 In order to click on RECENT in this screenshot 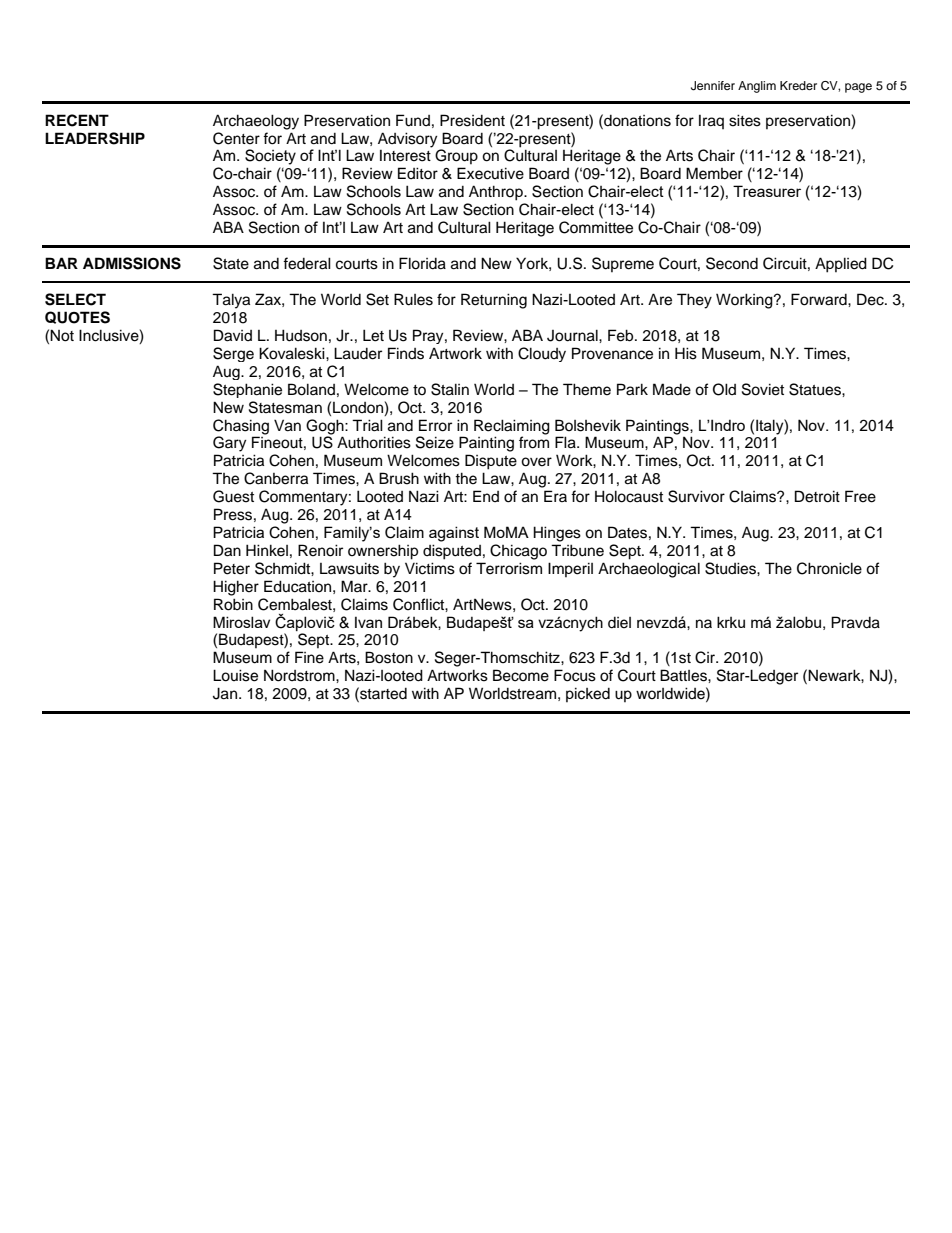, I will do `click(77, 120)`.
